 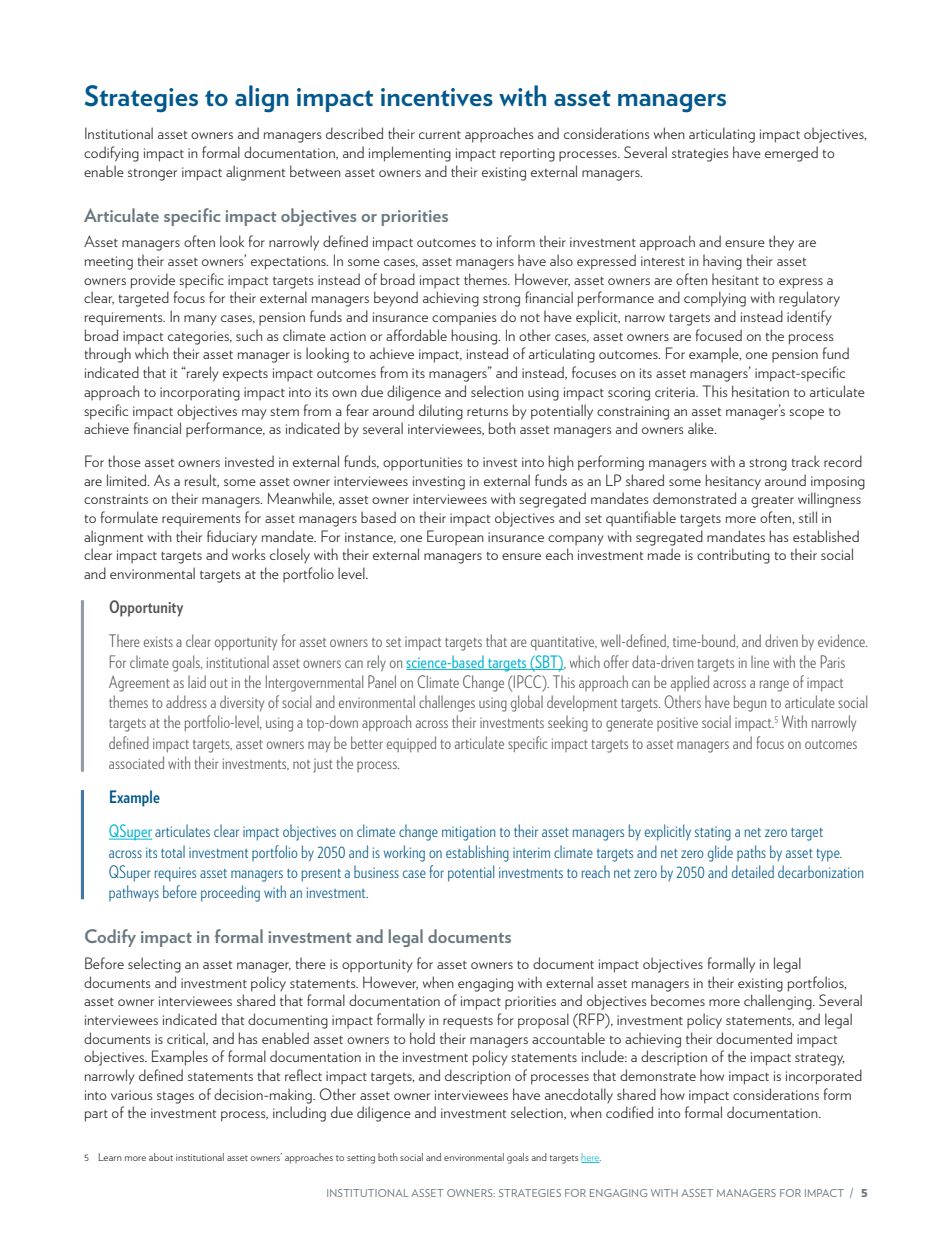 I want to click on stages, so click(x=175, y=1098).
